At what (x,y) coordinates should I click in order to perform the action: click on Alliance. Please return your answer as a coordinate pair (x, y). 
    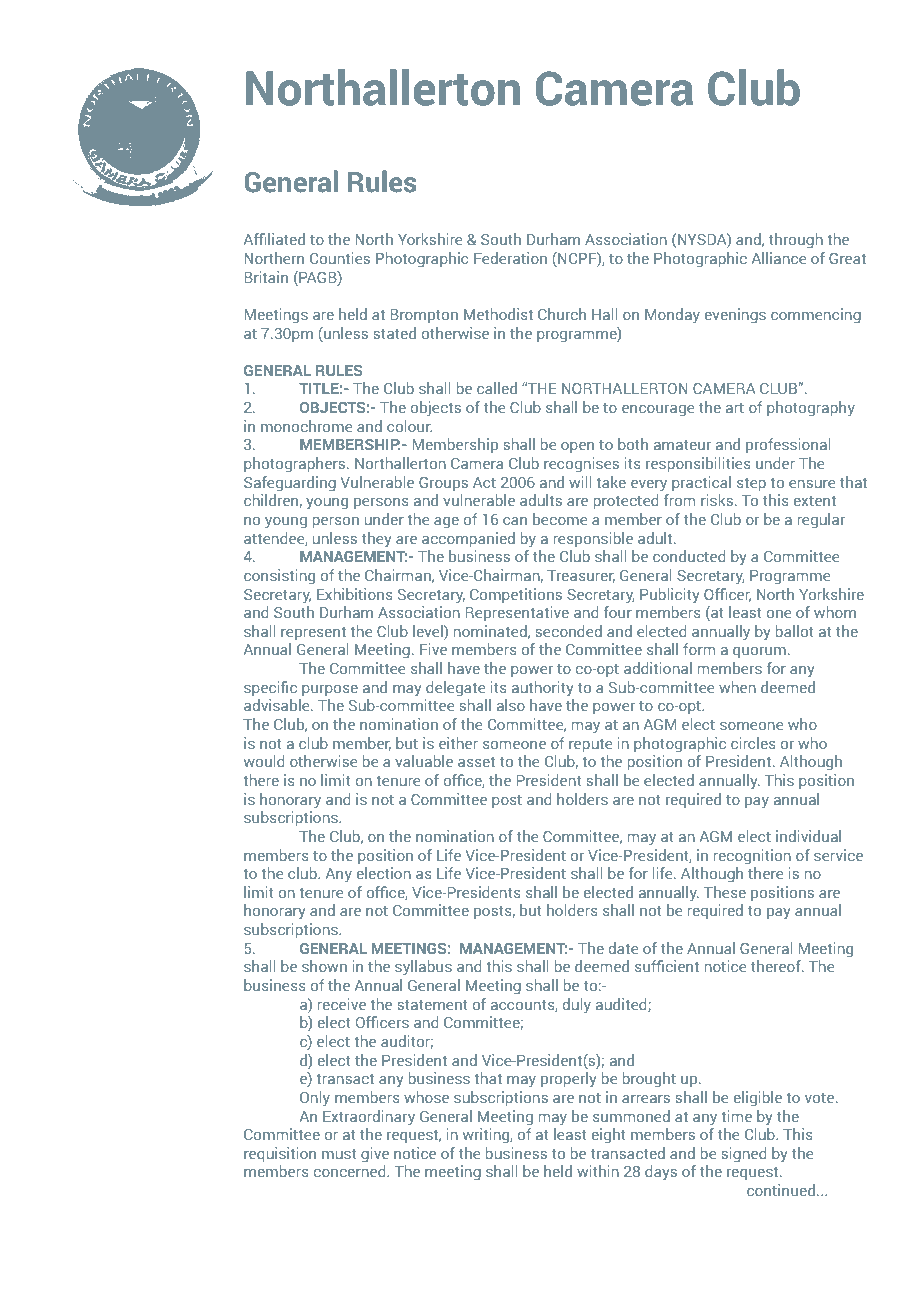
    Looking at the image, I should click on (778, 258).
